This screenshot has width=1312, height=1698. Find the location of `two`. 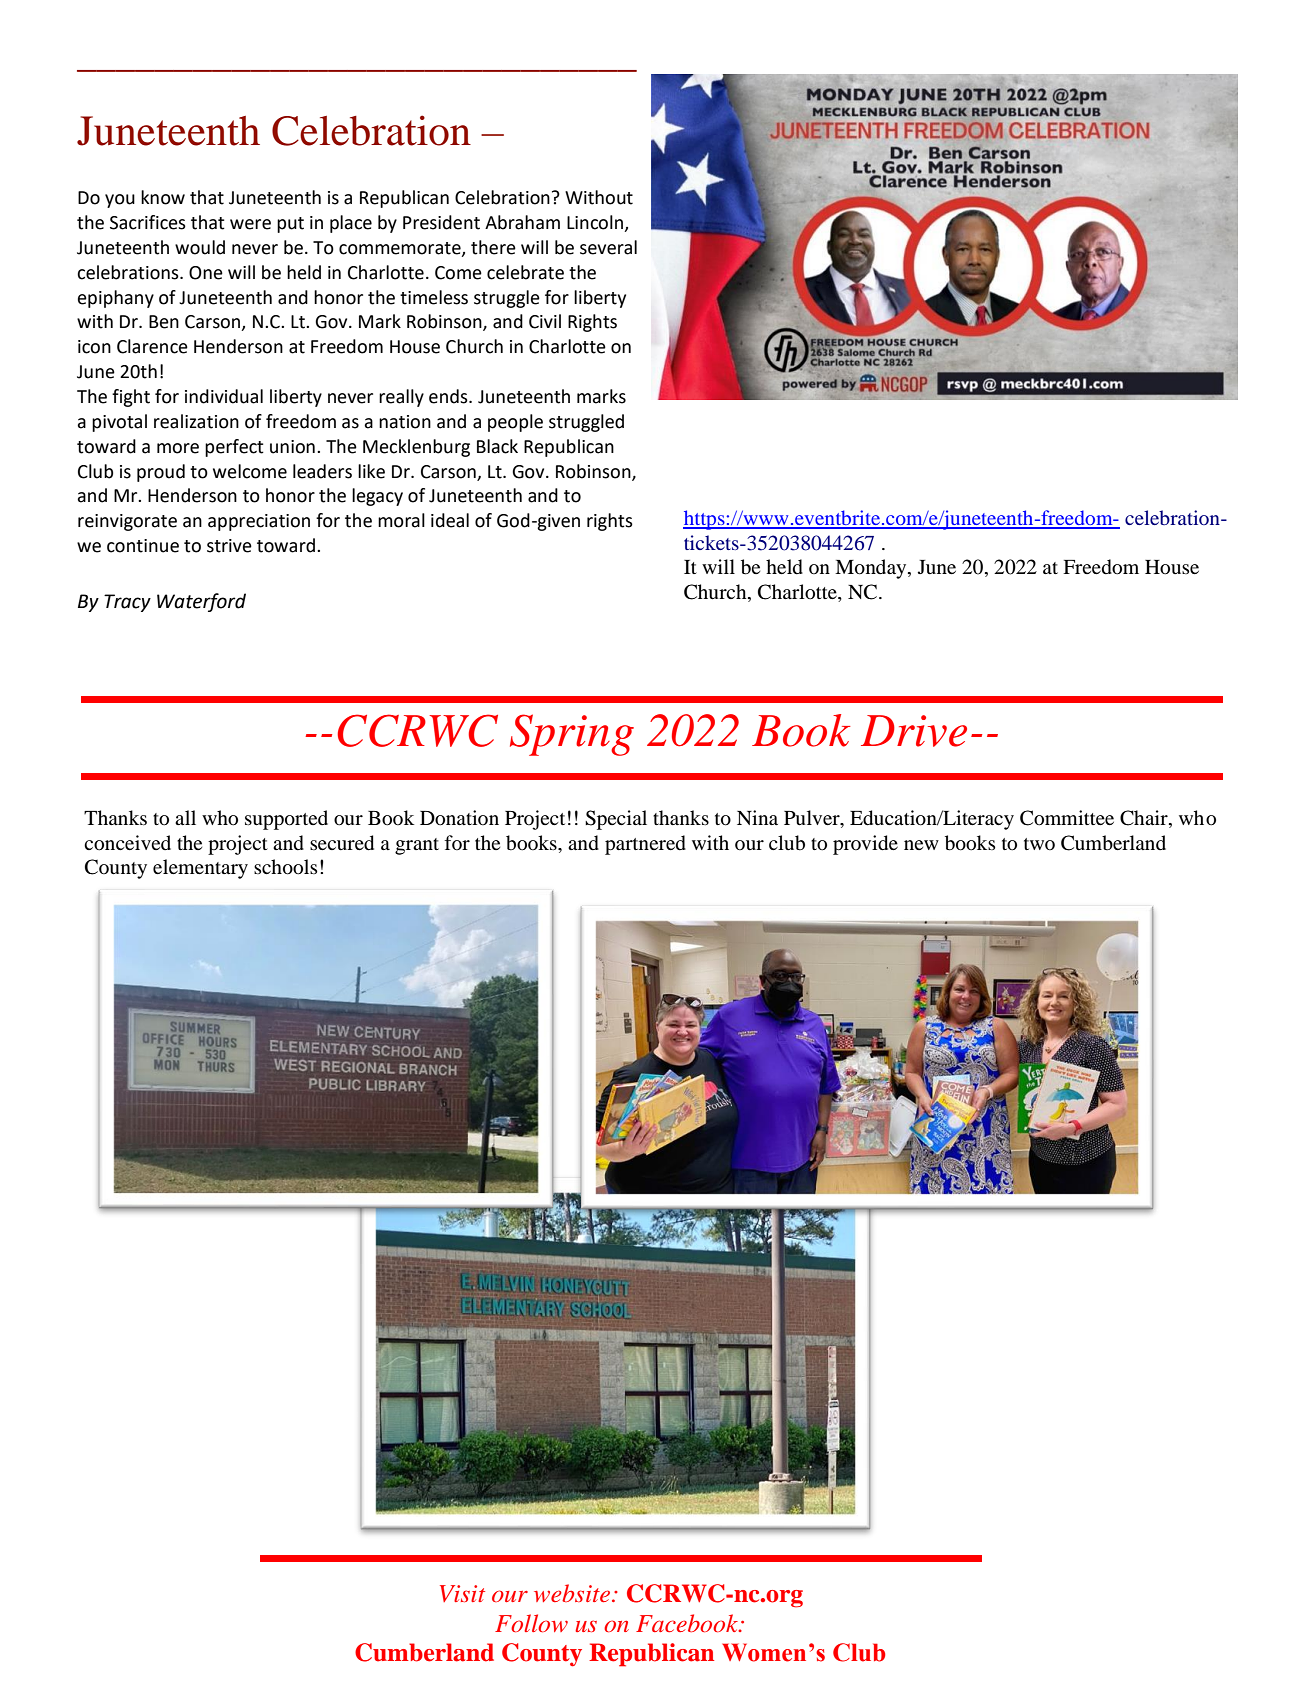

two is located at coordinates (1039, 844).
